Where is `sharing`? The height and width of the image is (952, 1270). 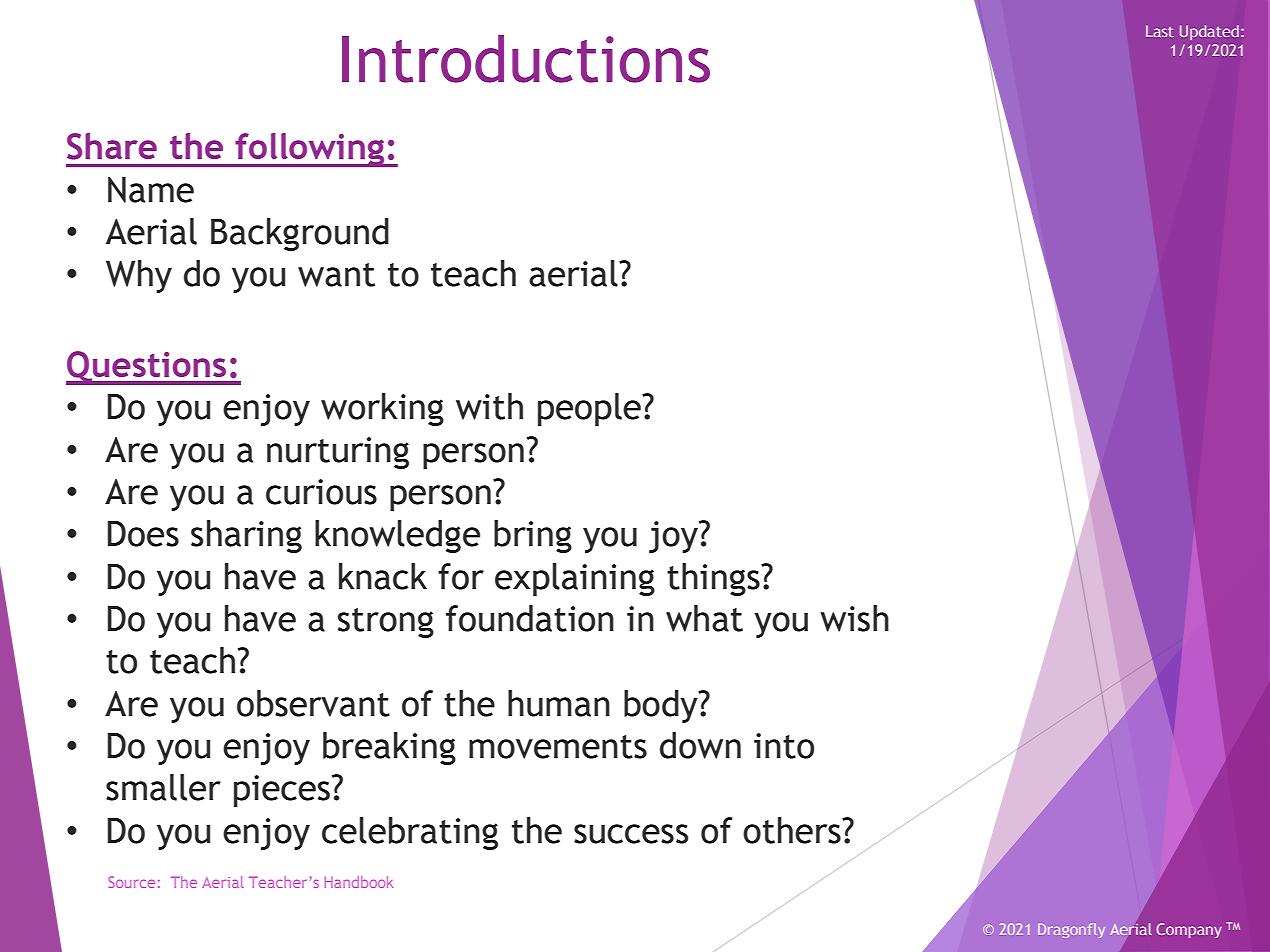
sharing is located at coordinates (246, 536).
